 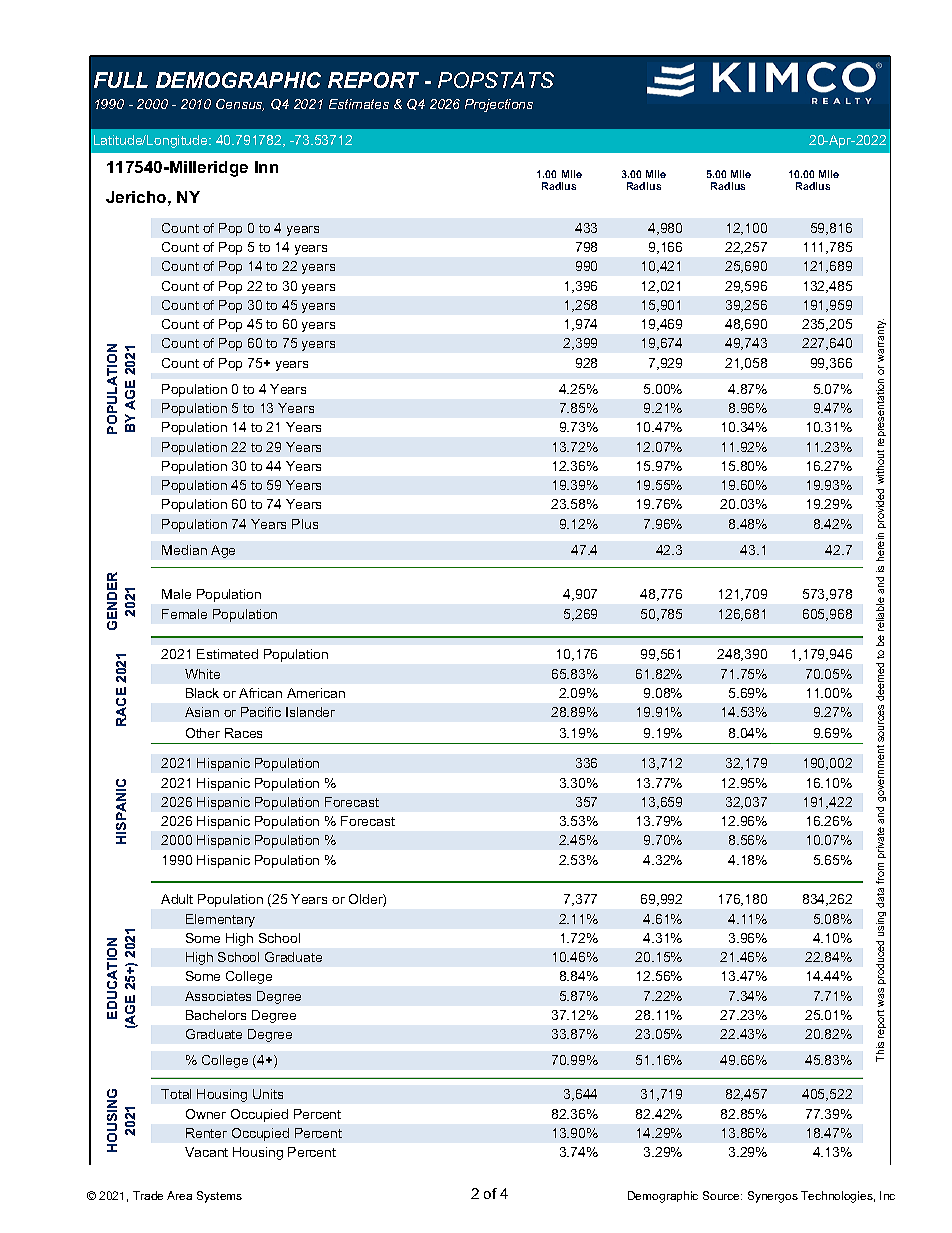 What do you see at coordinates (184, 550) in the screenshot?
I see `Median` at bounding box center [184, 550].
